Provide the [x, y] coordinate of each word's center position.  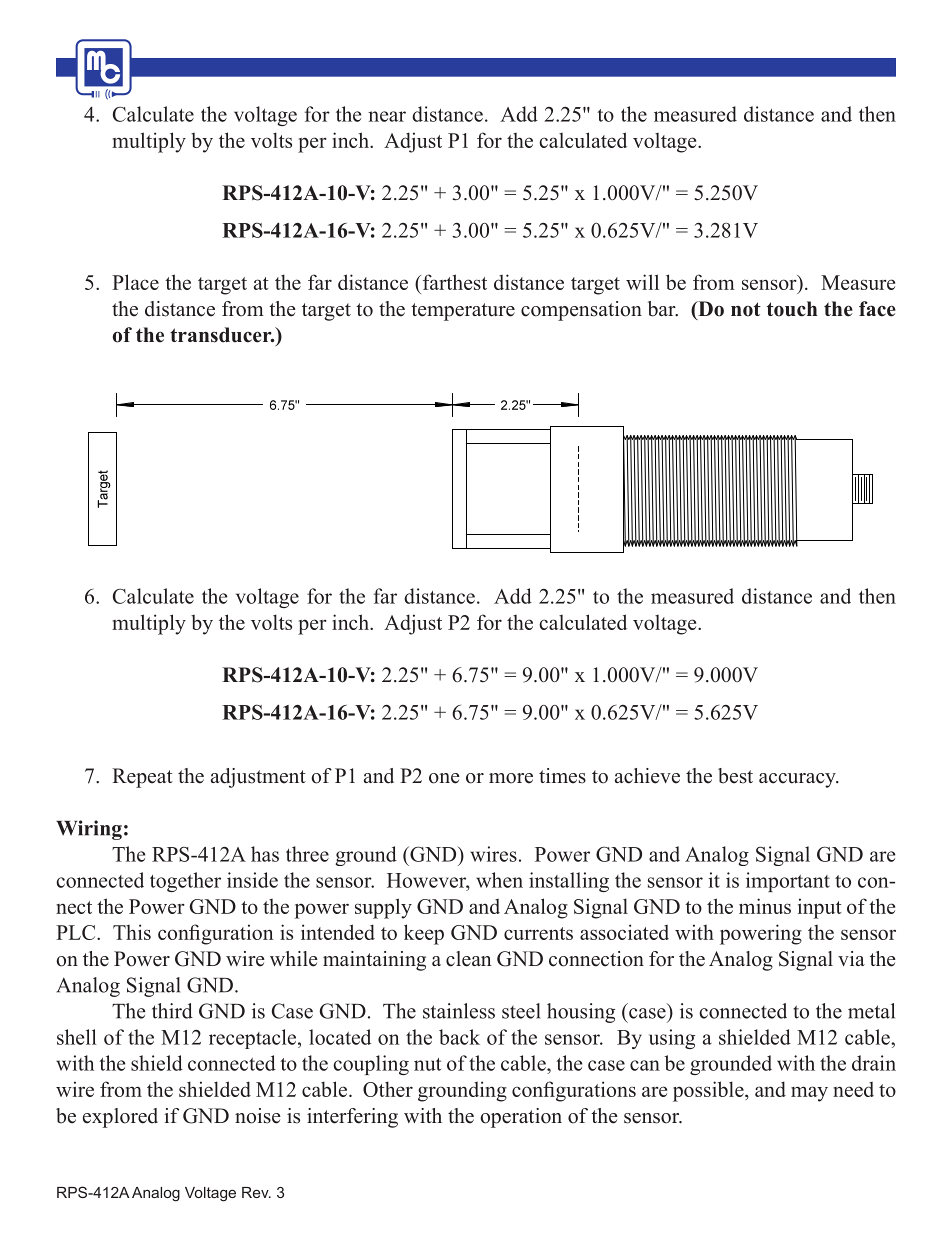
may [809, 1094]
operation [521, 1118]
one [444, 778]
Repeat [142, 778]
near [387, 116]
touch [792, 309]
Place [135, 282]
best [735, 776]
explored [120, 1118]
